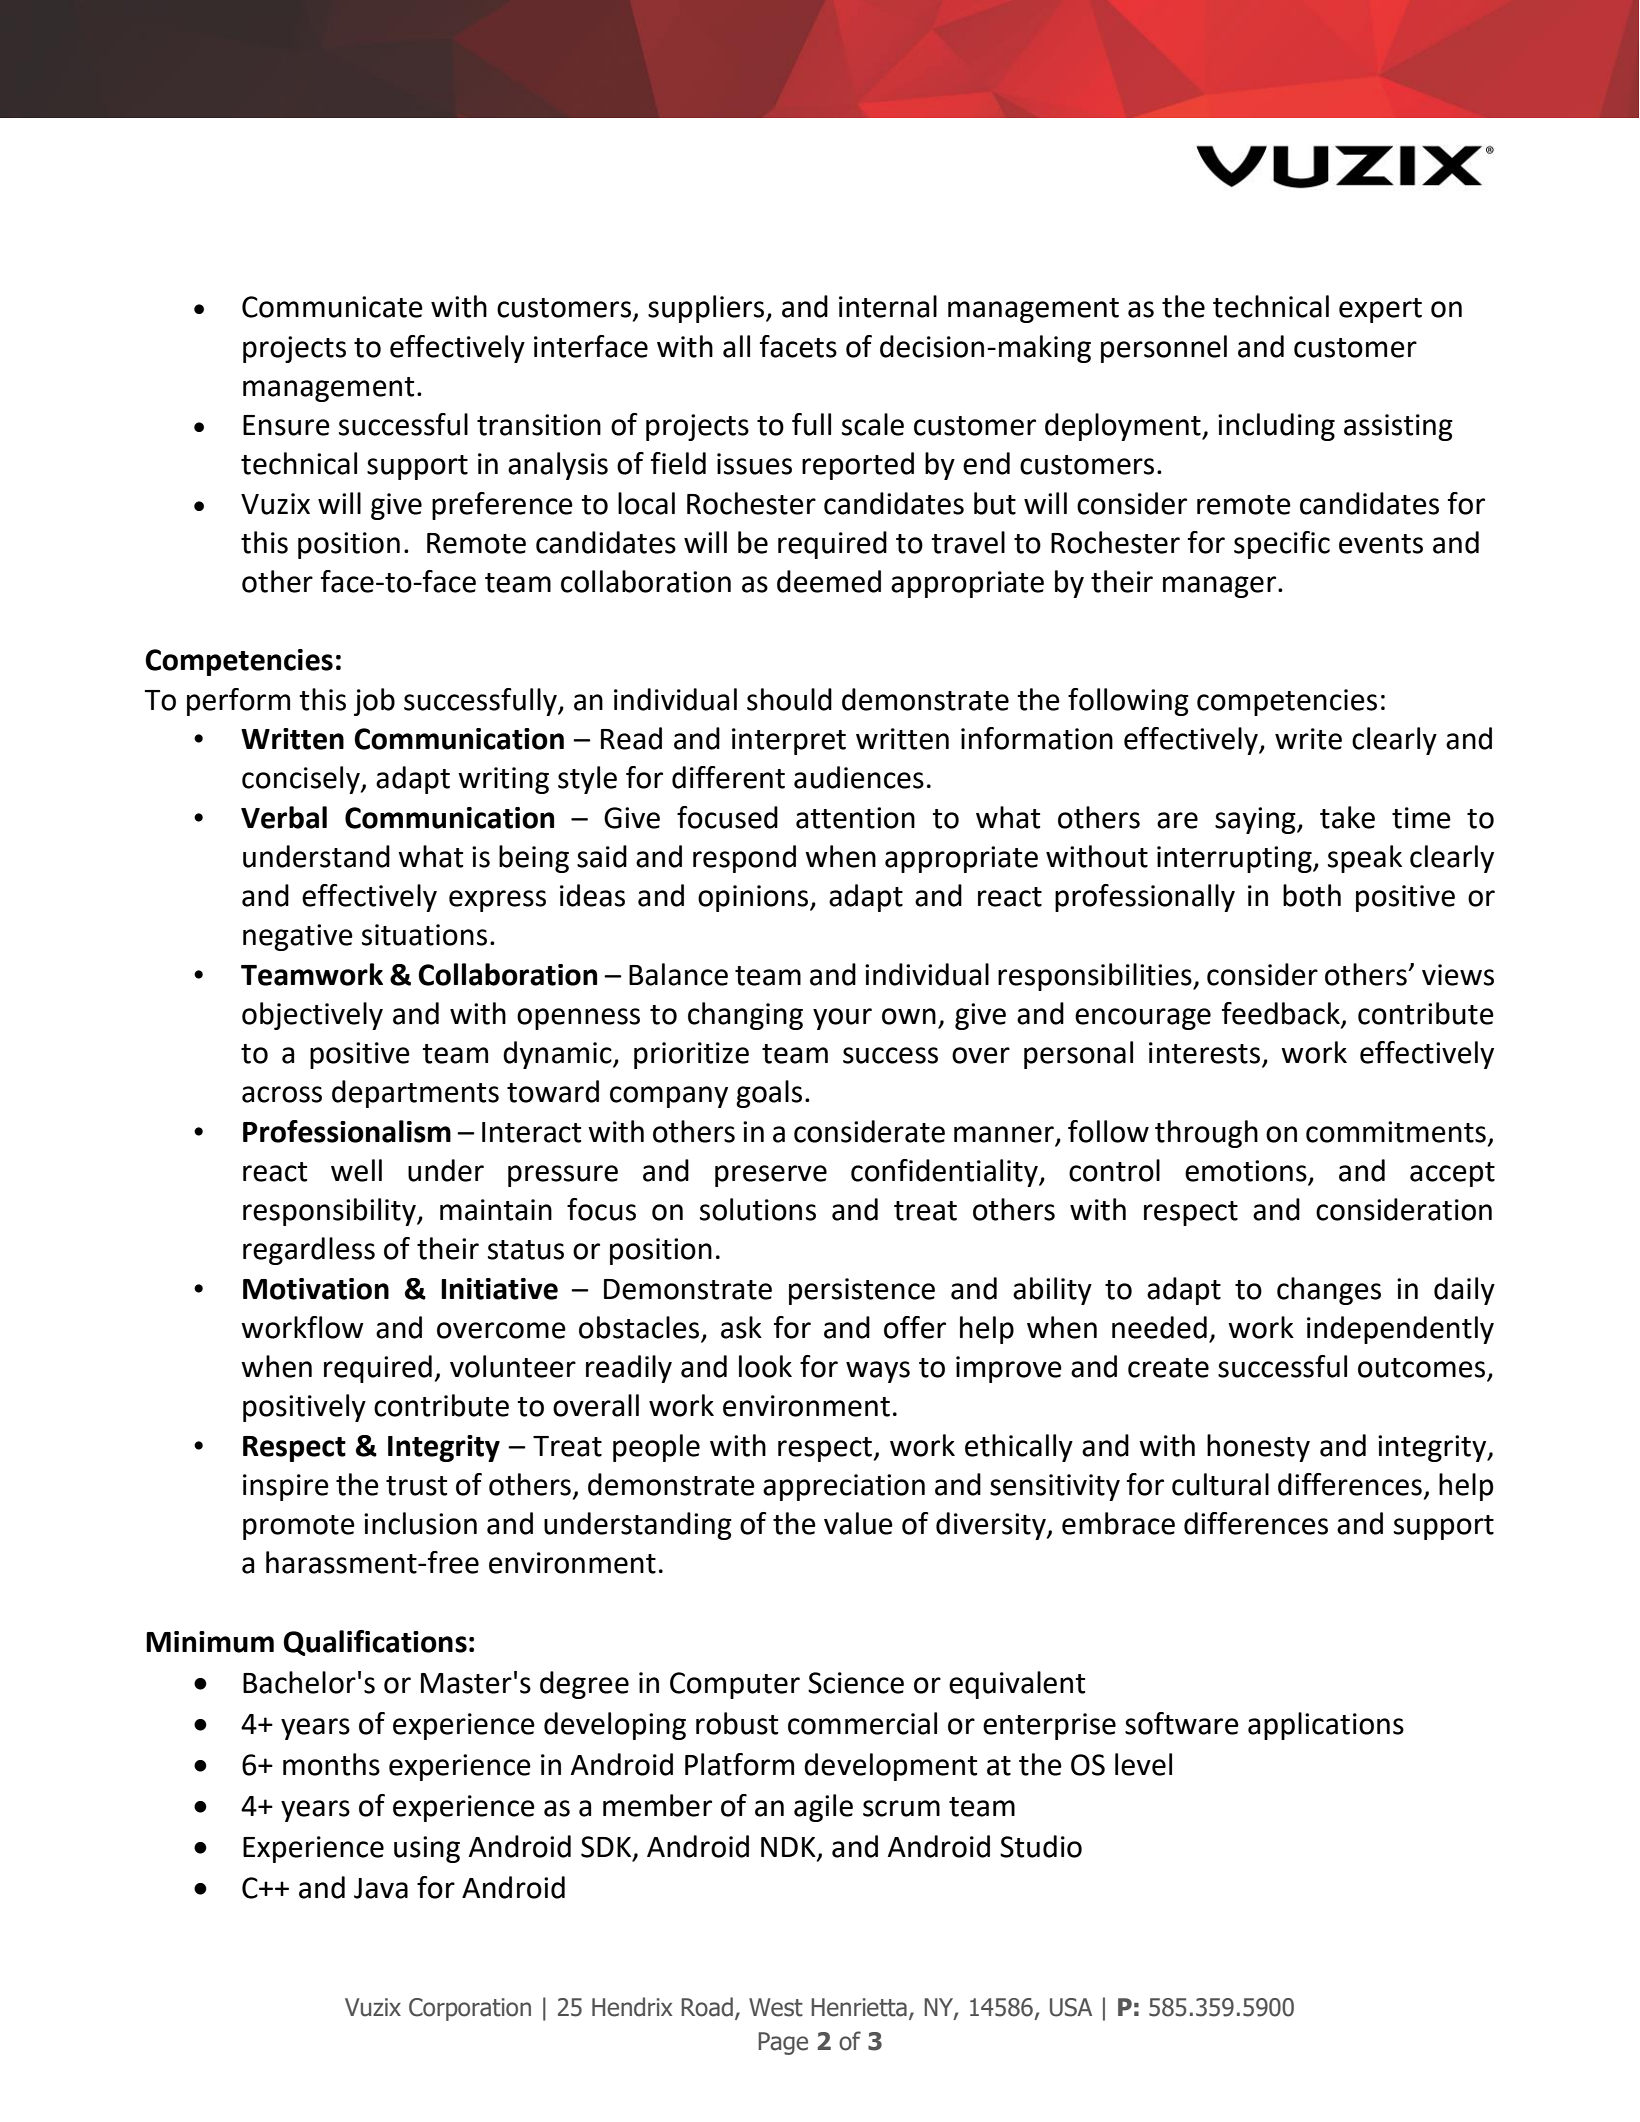 The height and width of the page is (2122, 1640). Describe the element at coordinates (470, 2009) in the page. I see `Corporation` at that location.
